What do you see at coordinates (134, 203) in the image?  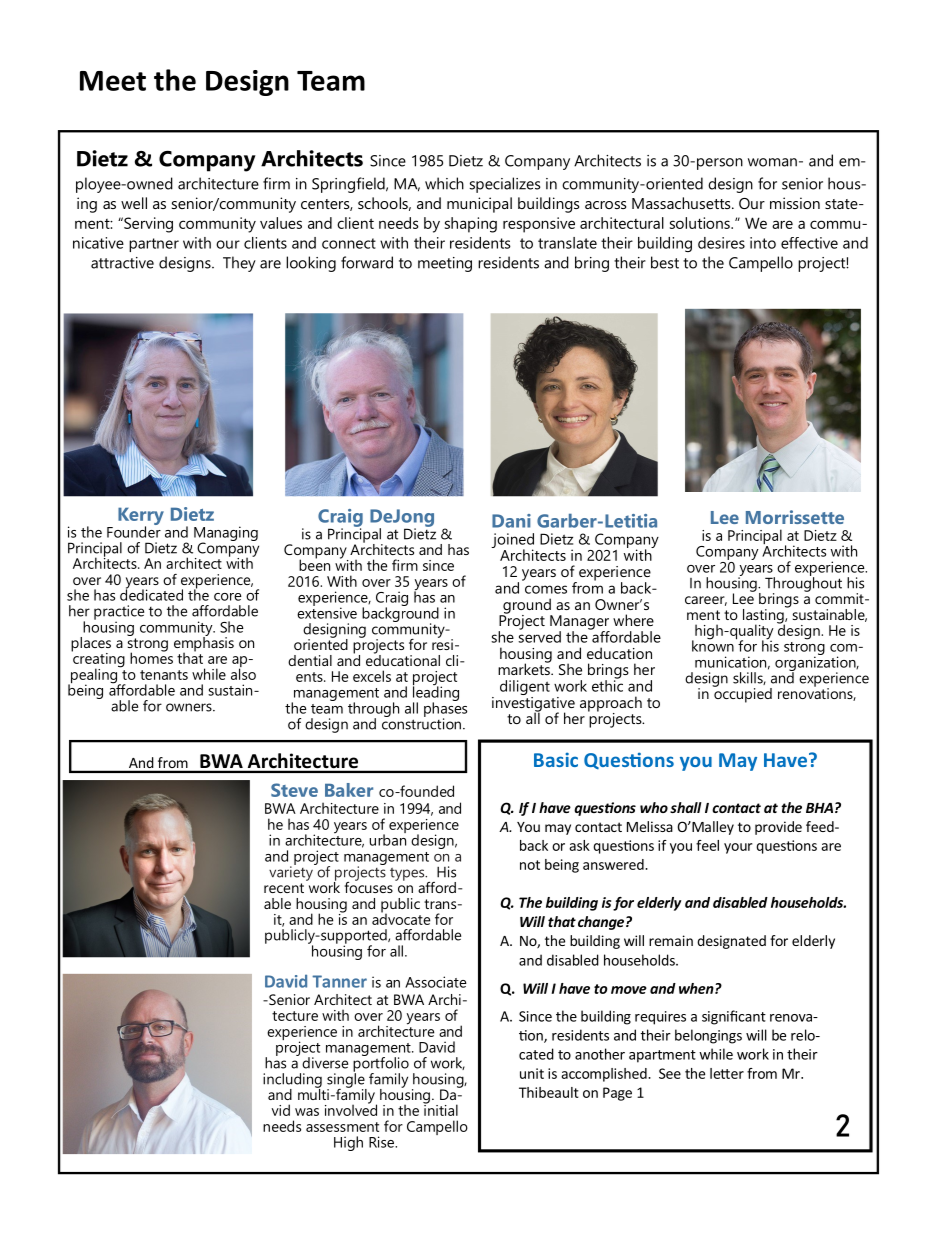 I see `well` at bounding box center [134, 203].
